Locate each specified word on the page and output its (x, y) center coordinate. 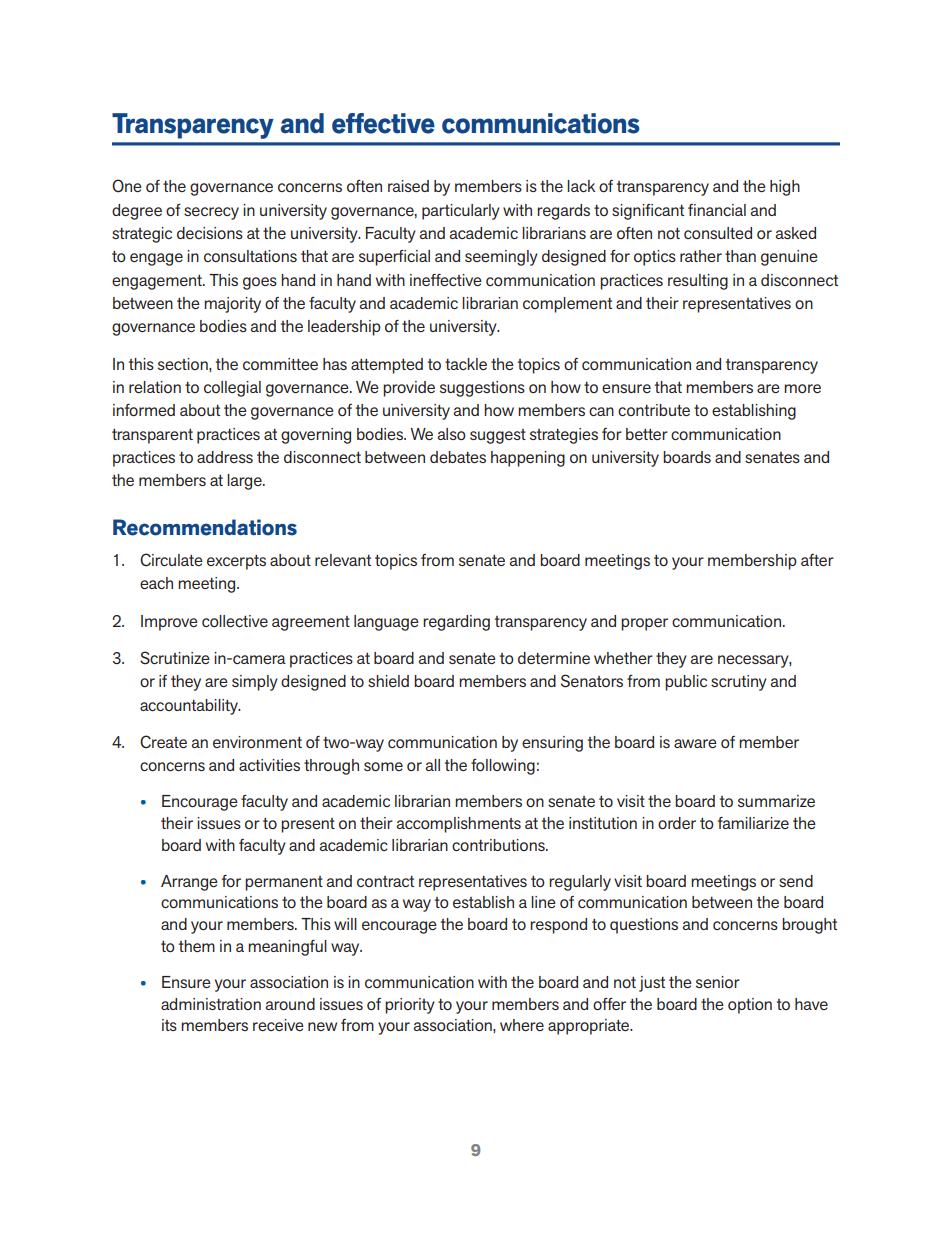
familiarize (753, 823)
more (802, 388)
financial (717, 210)
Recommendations (205, 527)
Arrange (189, 883)
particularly (461, 212)
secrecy (211, 213)
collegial (232, 389)
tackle (466, 364)
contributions (499, 845)
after (817, 560)
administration (211, 1004)
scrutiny (739, 683)
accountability (190, 707)
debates (458, 457)
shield (388, 681)
